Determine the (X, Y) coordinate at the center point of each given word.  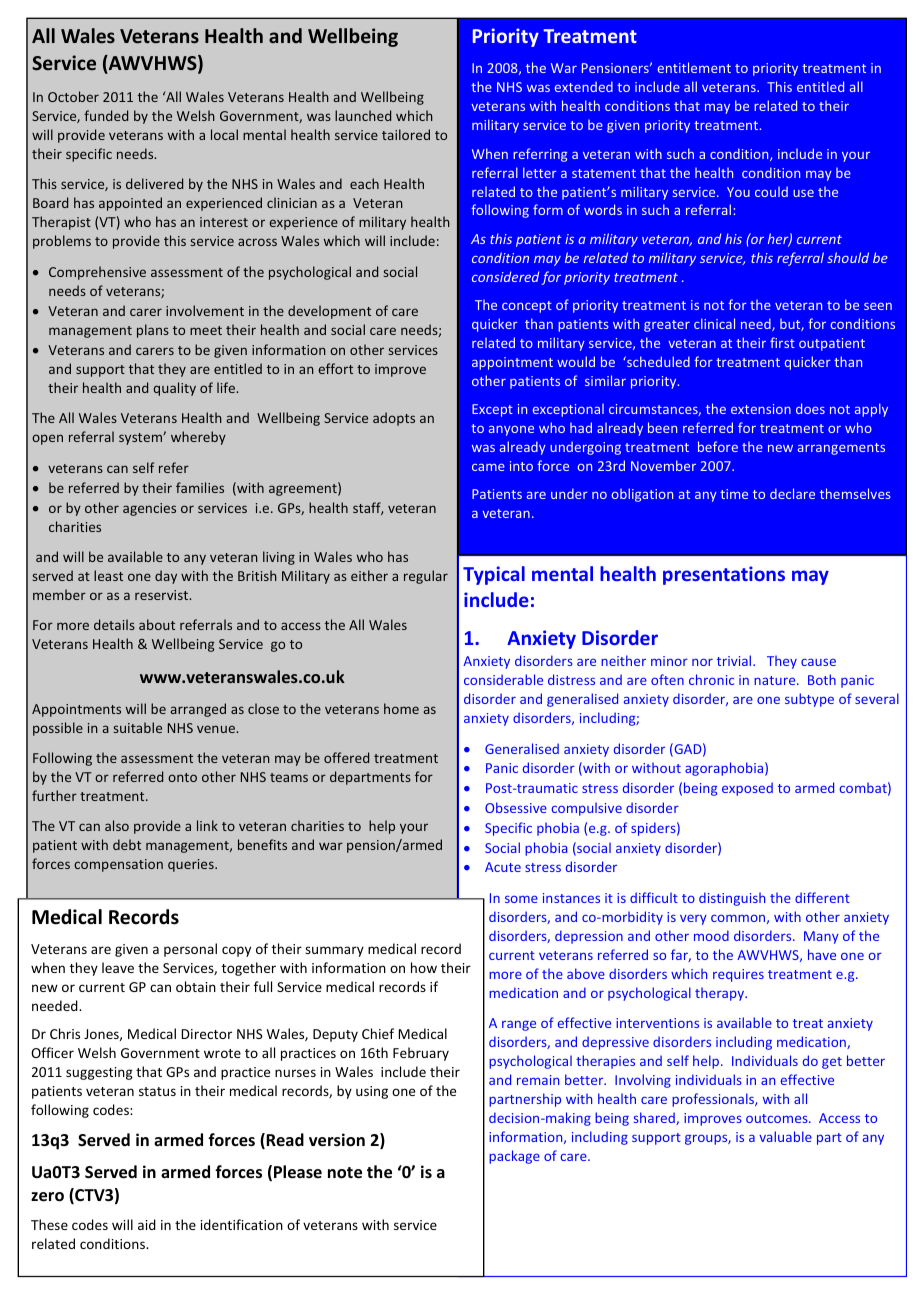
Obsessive (516, 807)
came (488, 467)
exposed (747, 789)
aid (147, 1224)
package (514, 1157)
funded (106, 115)
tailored (406, 134)
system (141, 439)
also (117, 825)
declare (792, 493)
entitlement (694, 67)
